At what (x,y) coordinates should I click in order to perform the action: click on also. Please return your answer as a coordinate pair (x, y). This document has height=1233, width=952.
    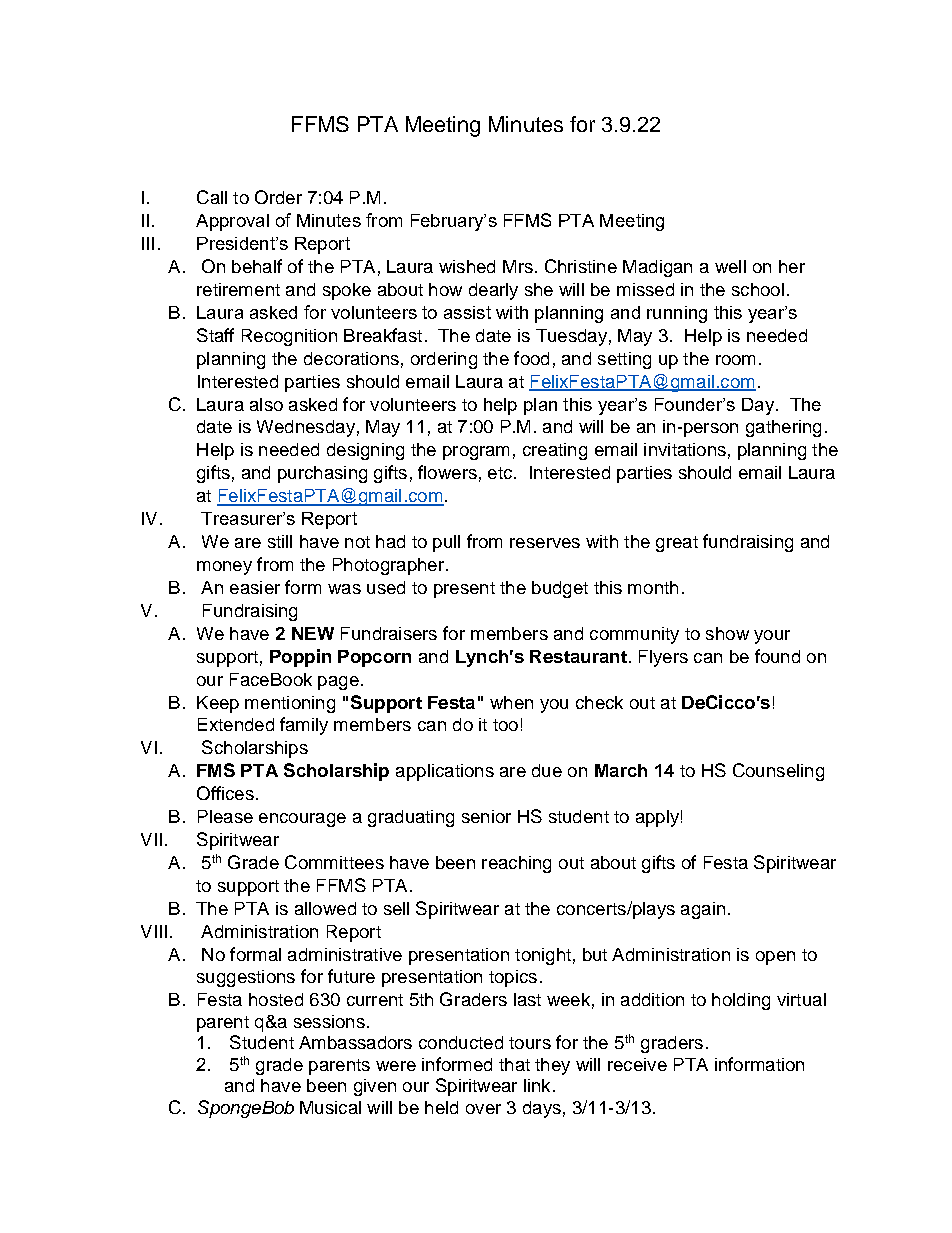
    Looking at the image, I should click on (266, 404).
